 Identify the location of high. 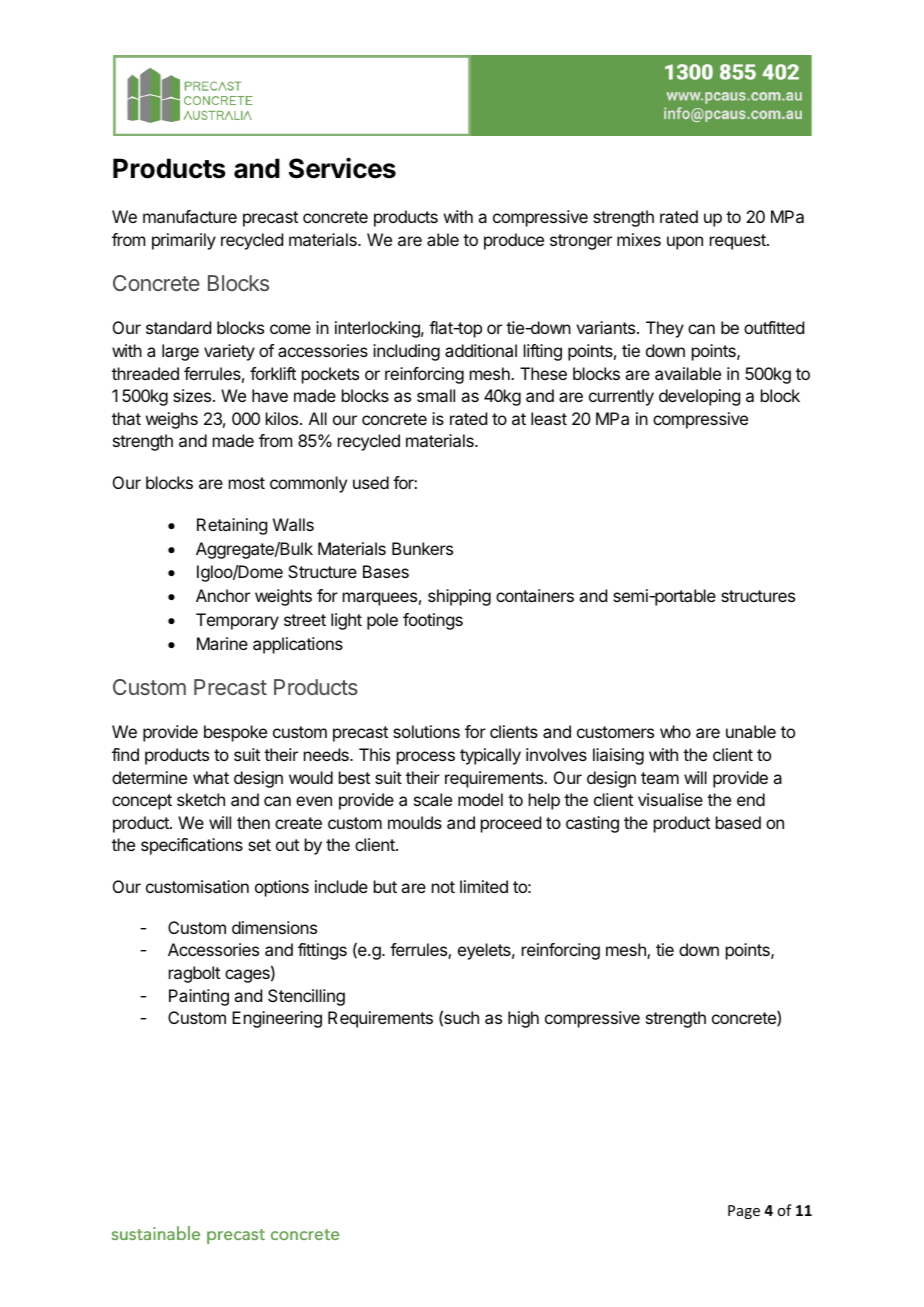
(523, 1019).
